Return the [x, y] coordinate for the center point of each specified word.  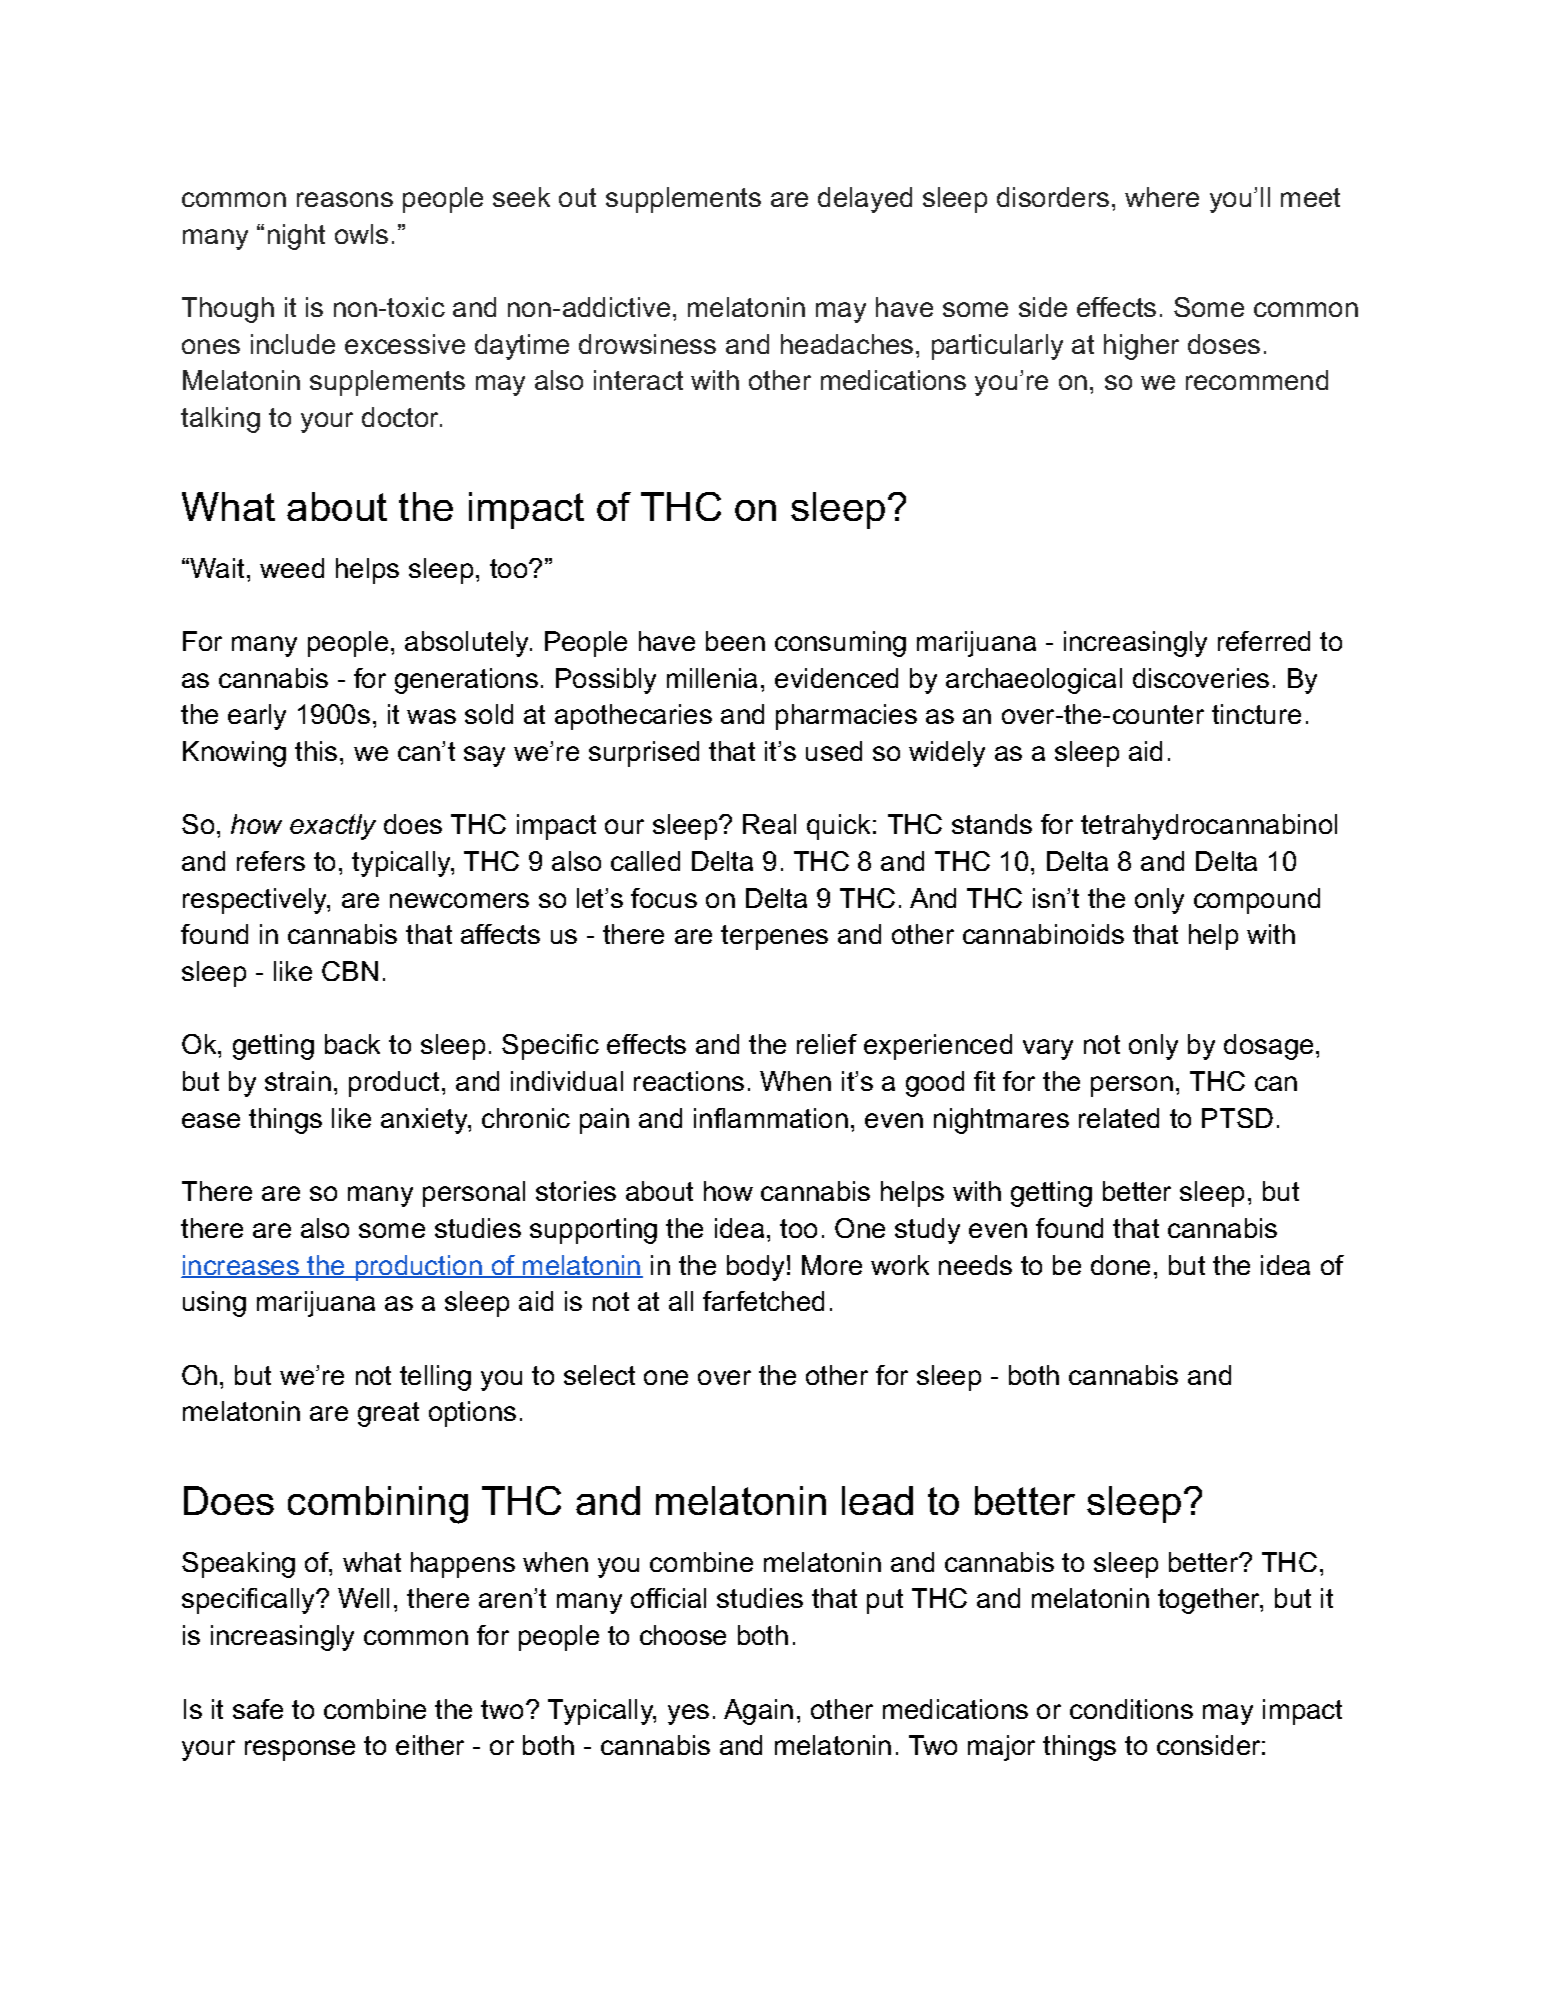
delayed [865, 200]
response [300, 1750]
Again [758, 1712]
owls [361, 234]
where [1162, 197]
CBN [350, 971]
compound [1257, 901]
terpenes [774, 937]
